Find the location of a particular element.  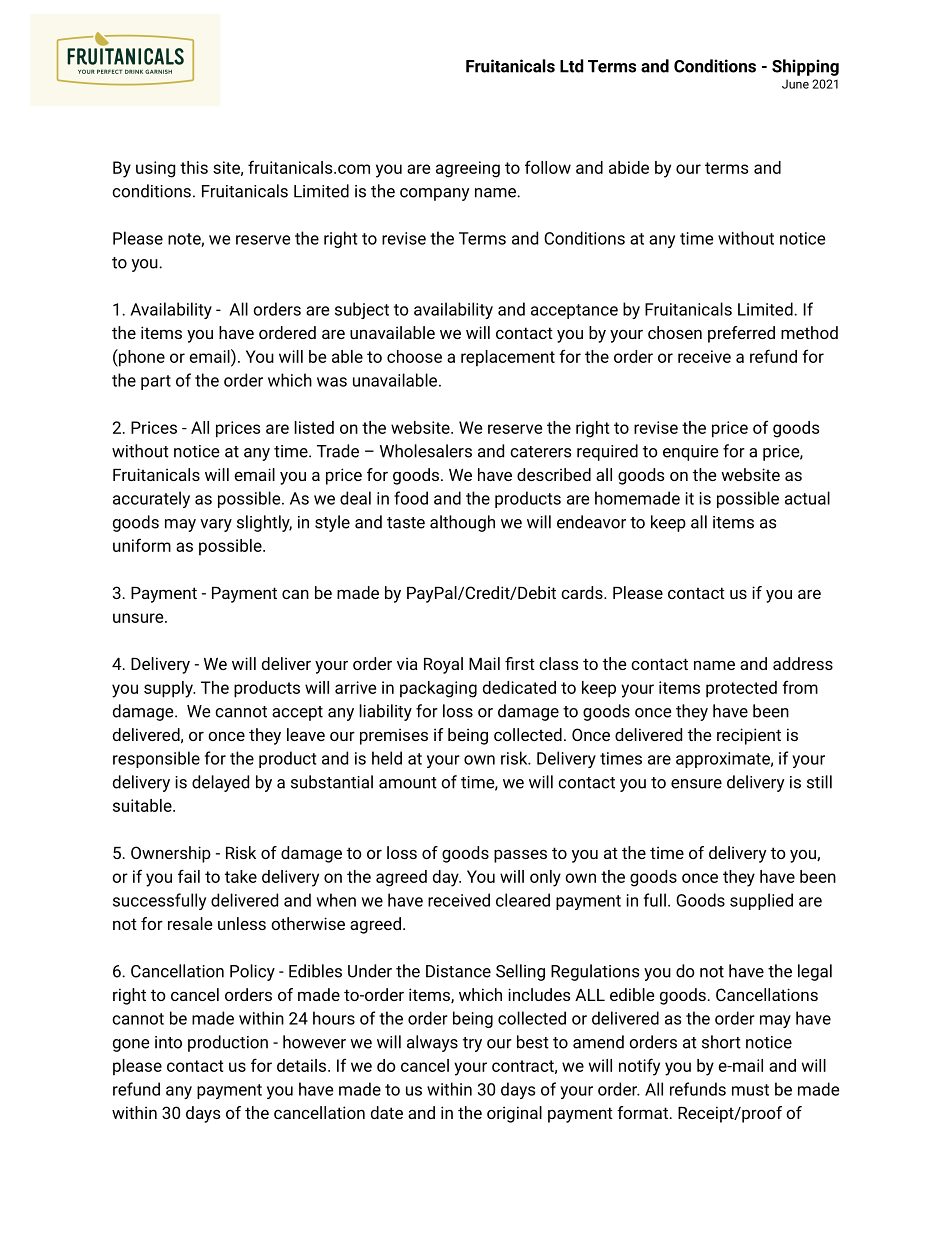

into is located at coordinates (168, 1042).
